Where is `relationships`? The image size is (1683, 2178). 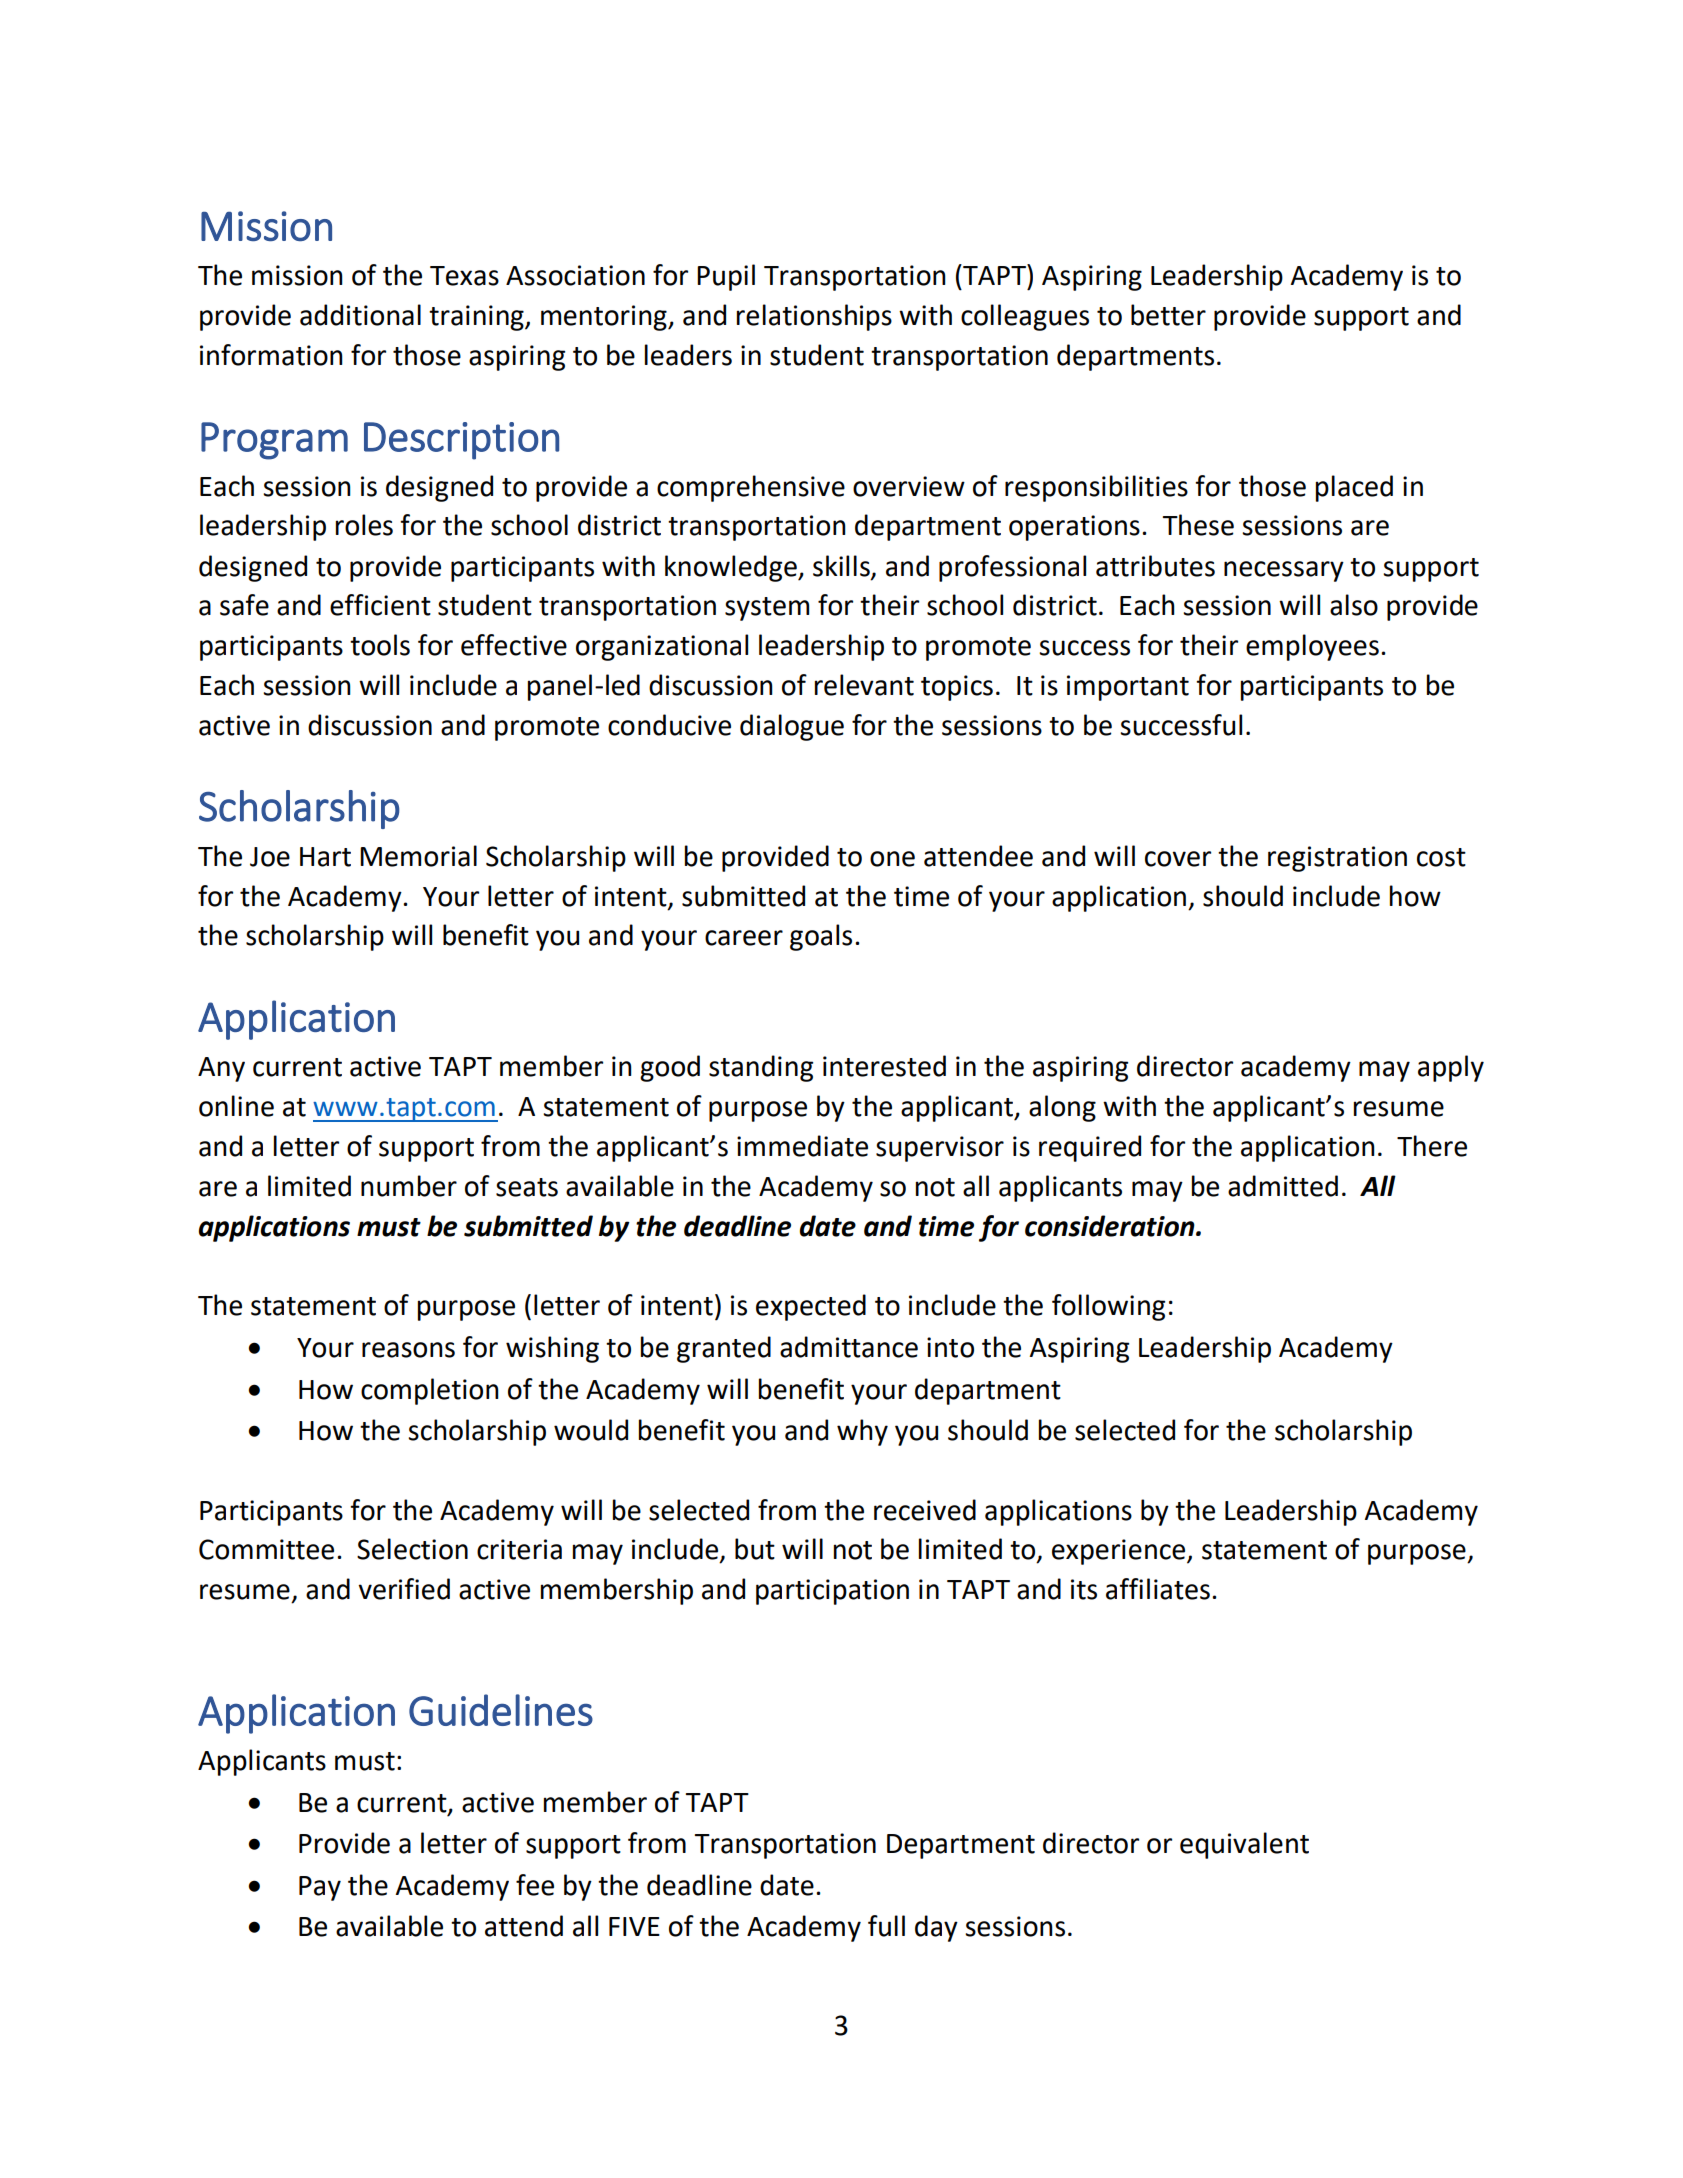 relationships is located at coordinates (814, 317).
